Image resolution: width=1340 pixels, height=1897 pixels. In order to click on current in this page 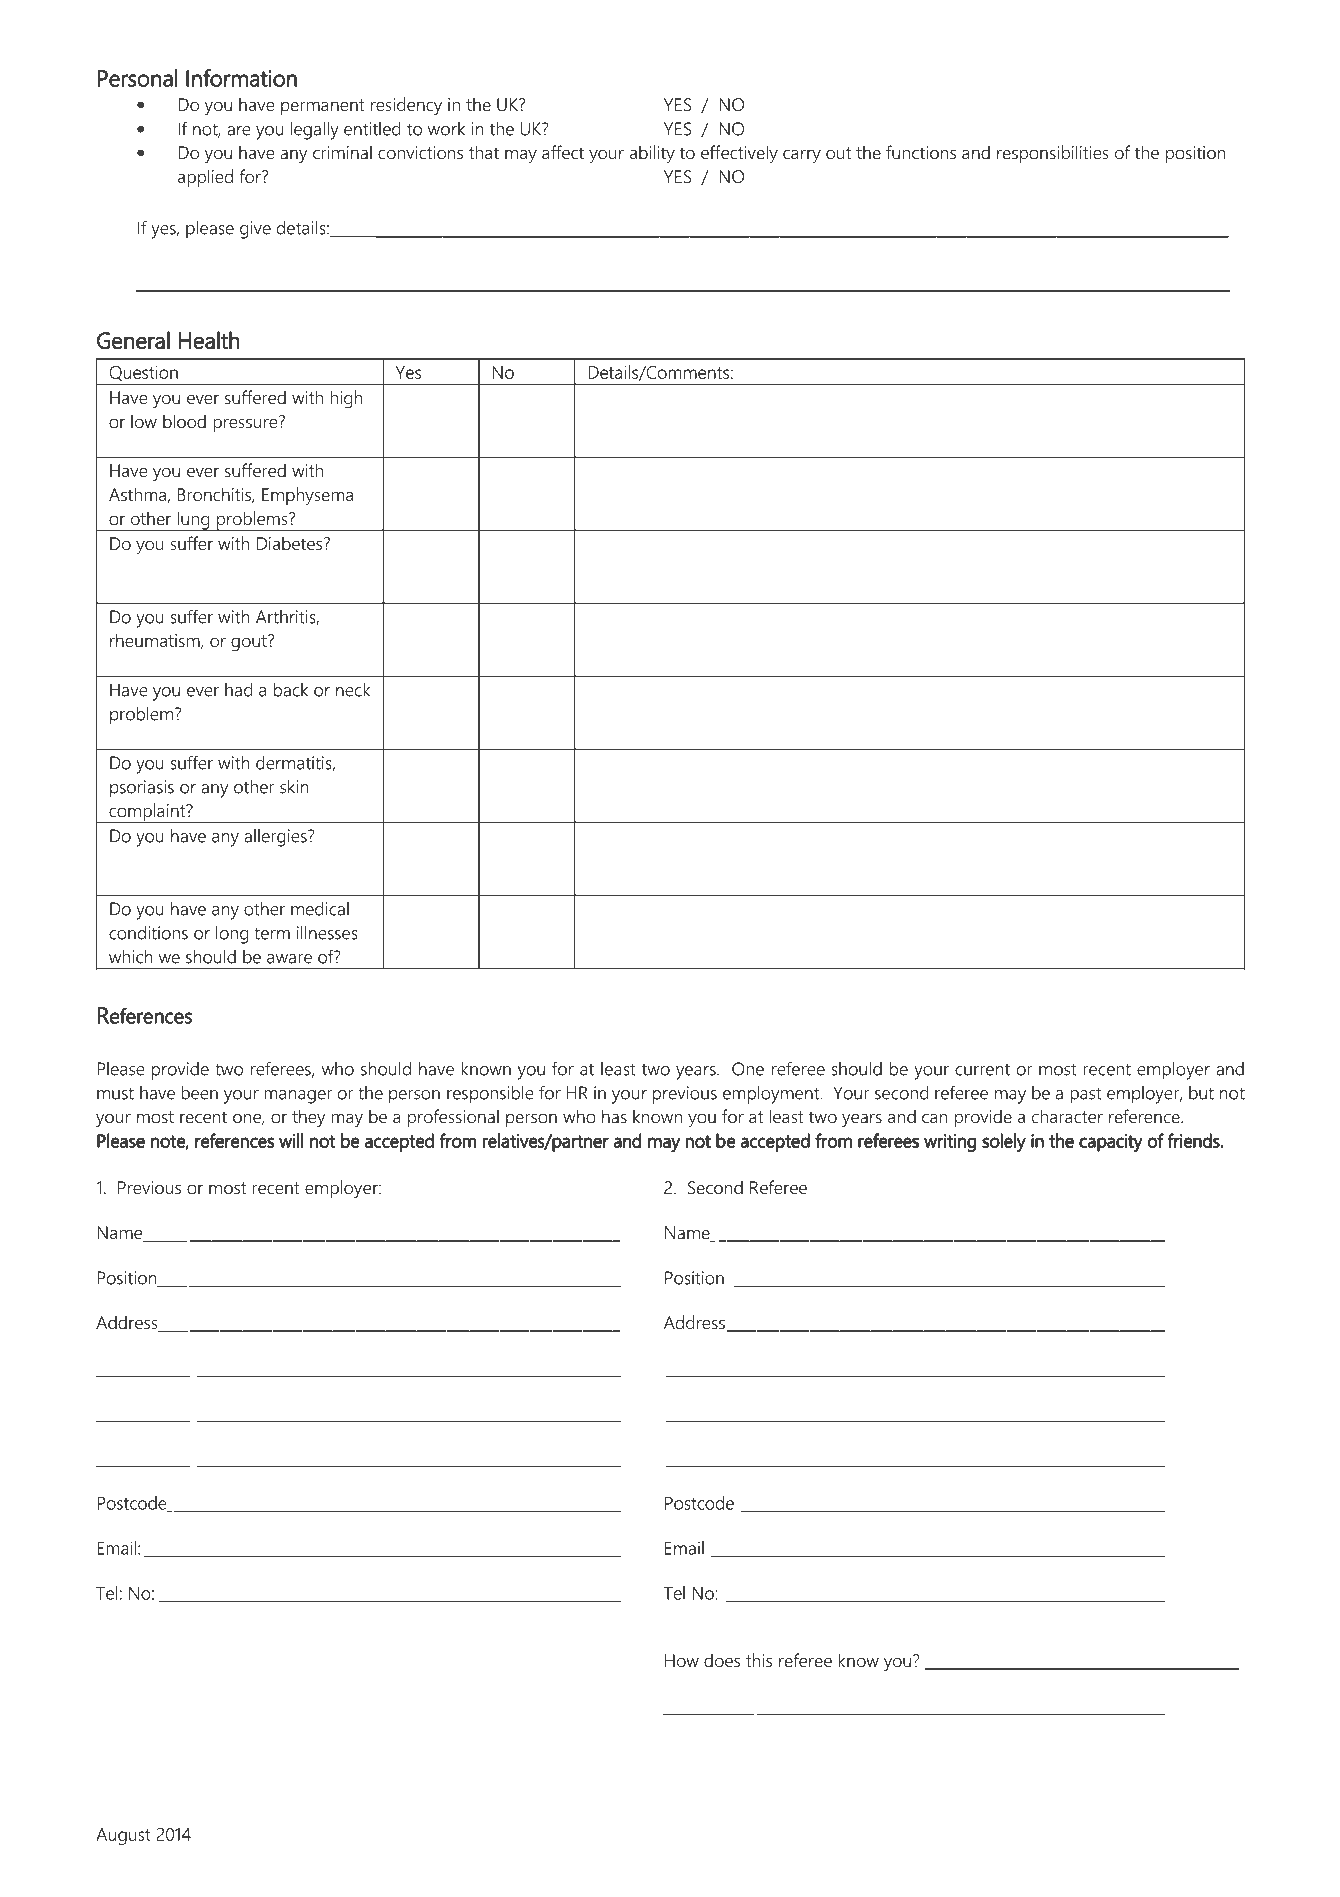, I will do `click(982, 1070)`.
